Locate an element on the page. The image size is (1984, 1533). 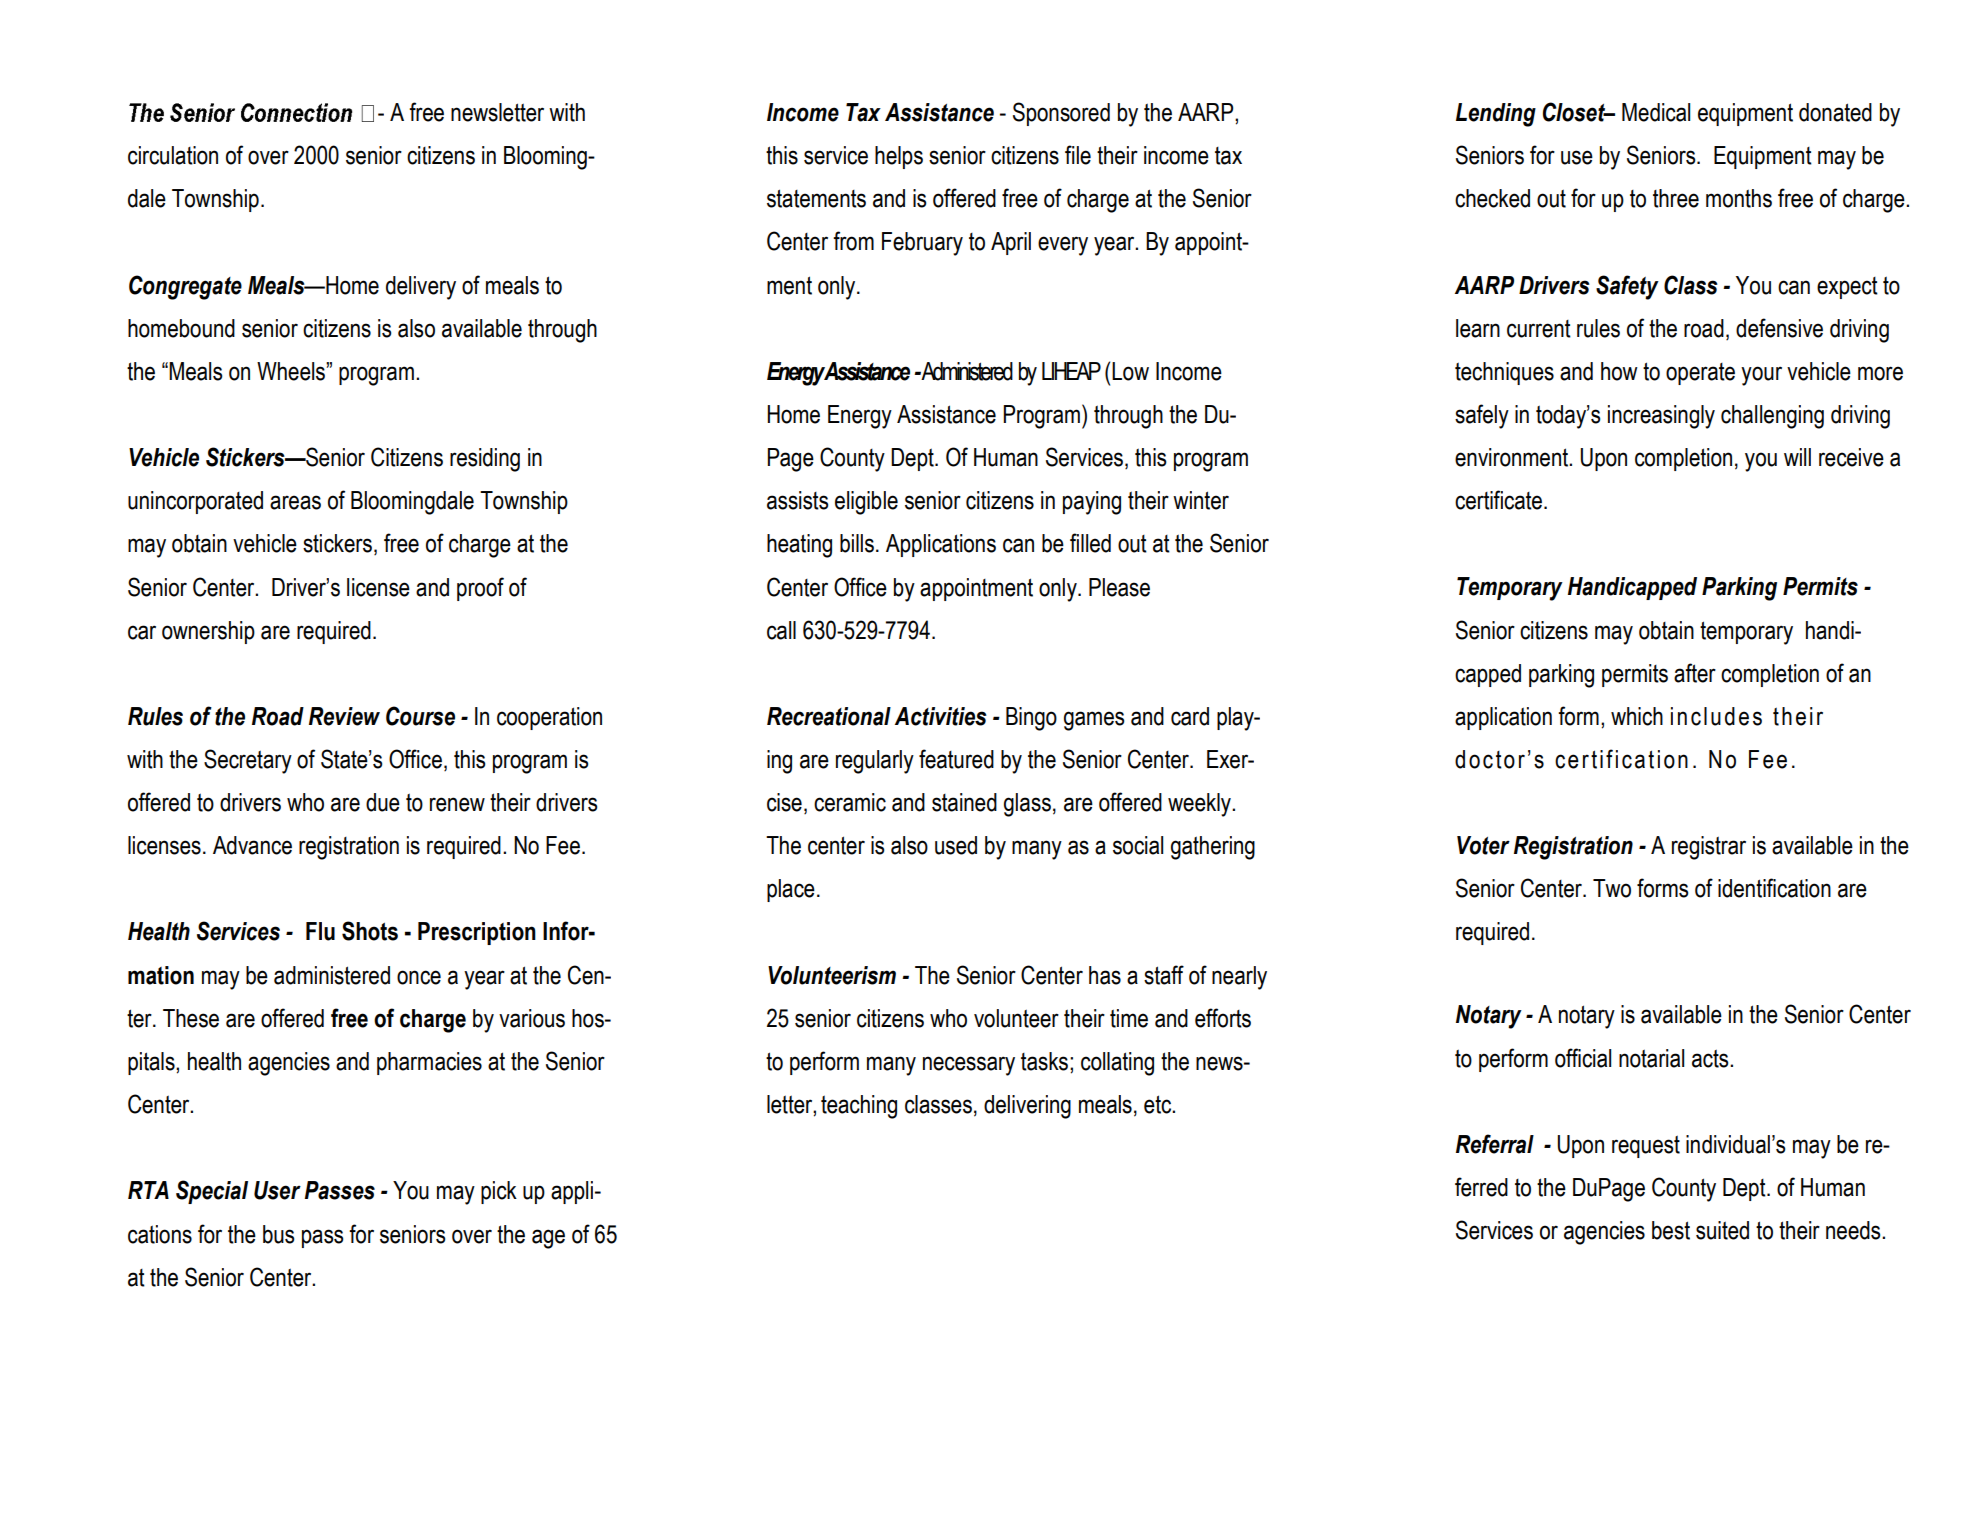
paying is located at coordinates (1092, 503).
